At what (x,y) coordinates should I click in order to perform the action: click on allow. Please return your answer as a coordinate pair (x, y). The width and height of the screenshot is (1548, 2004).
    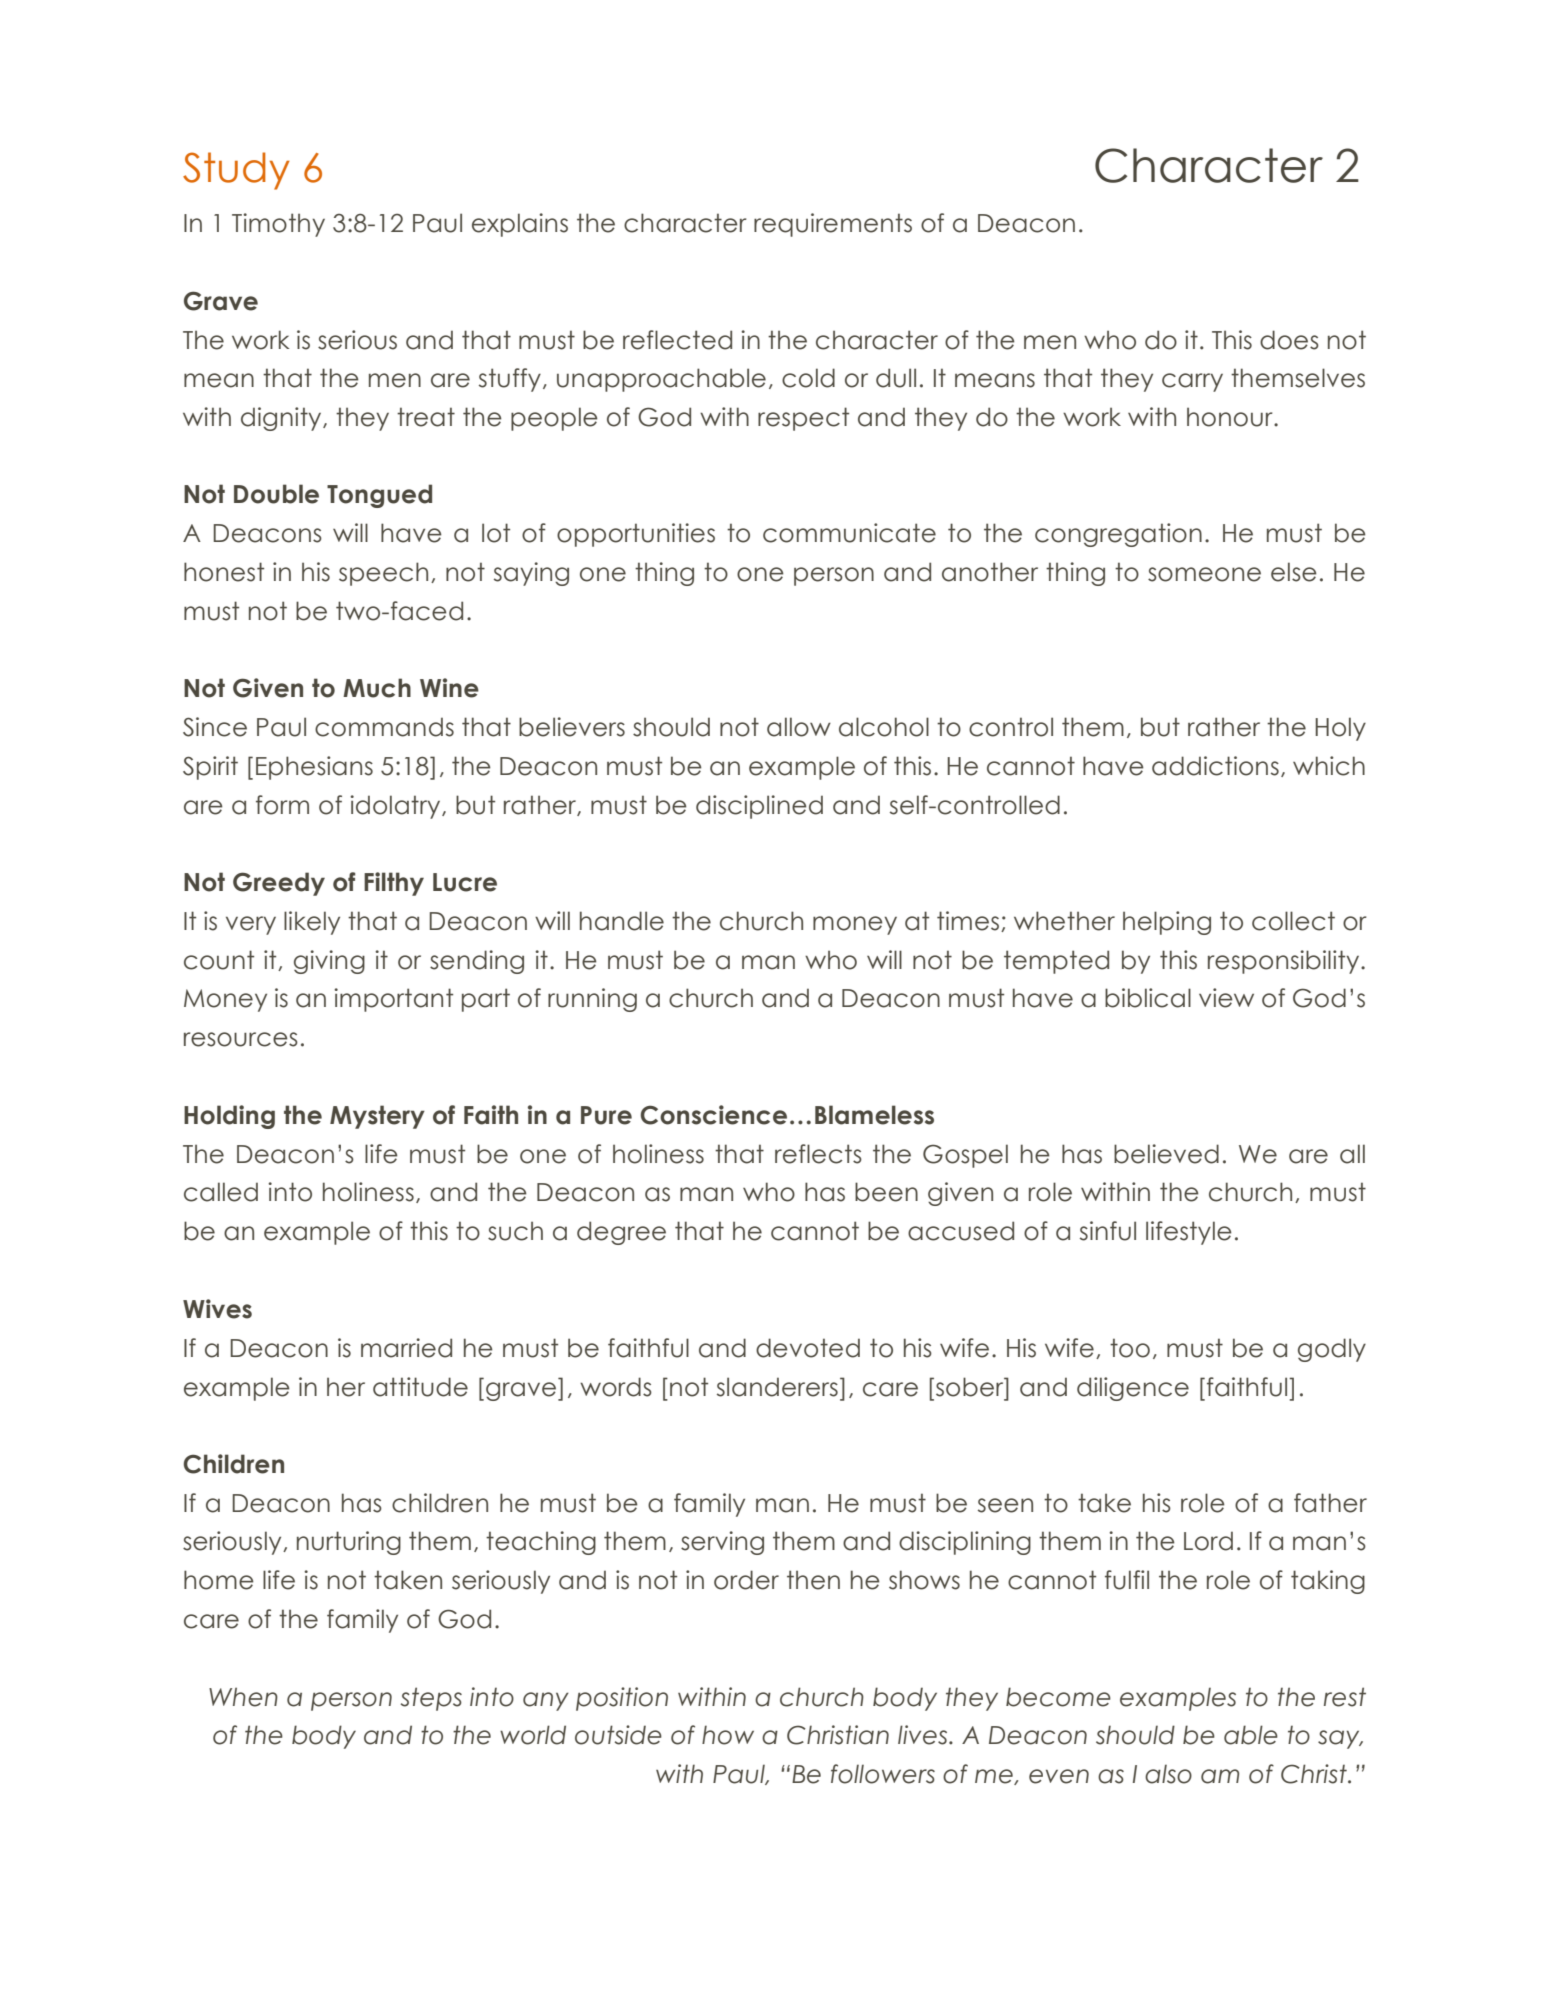
    Looking at the image, I should click on (799, 727).
